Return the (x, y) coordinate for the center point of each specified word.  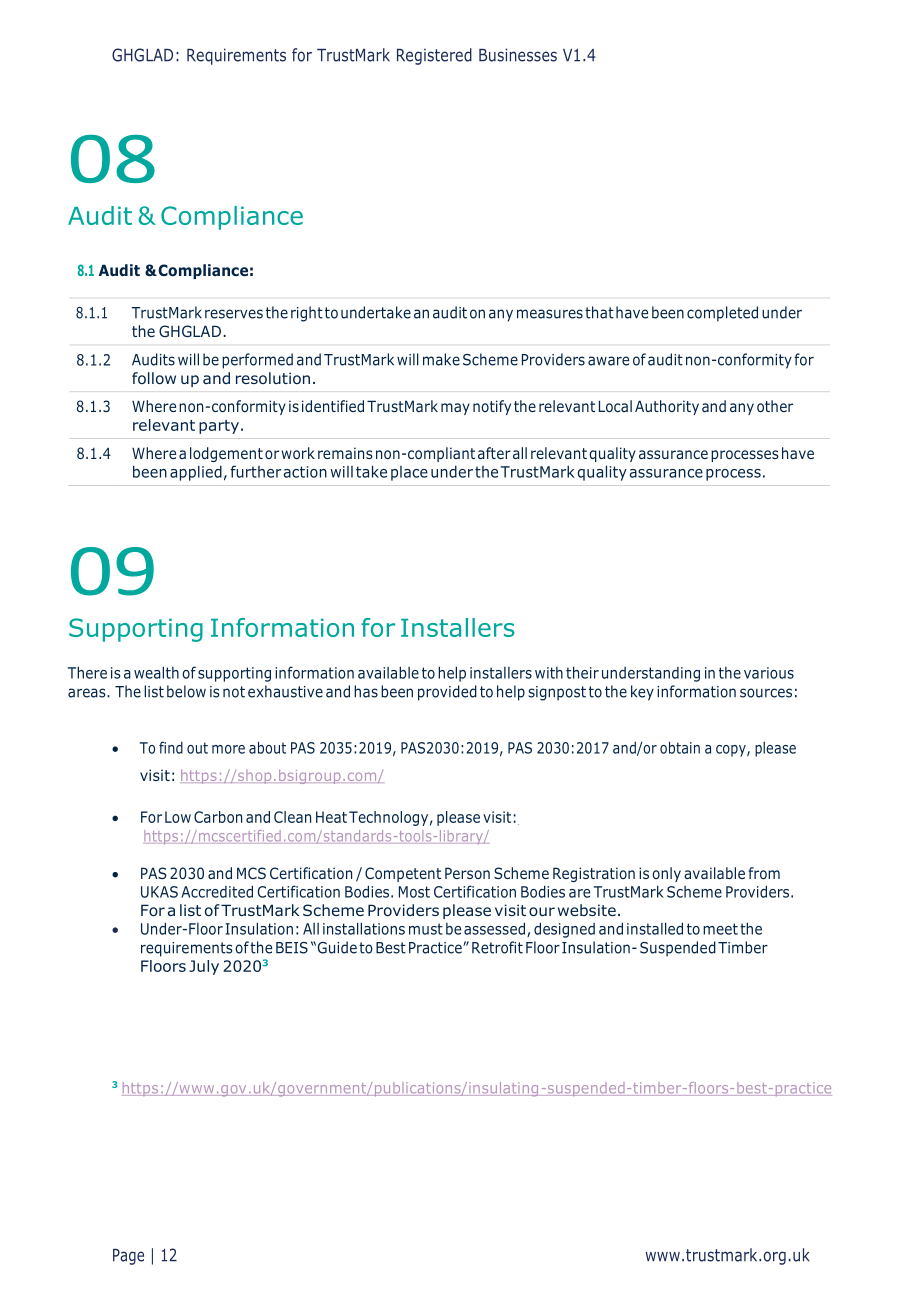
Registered (434, 56)
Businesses (518, 55)
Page (128, 1257)
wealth (156, 672)
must (426, 929)
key (642, 693)
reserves (234, 314)
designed (564, 930)
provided (447, 693)
